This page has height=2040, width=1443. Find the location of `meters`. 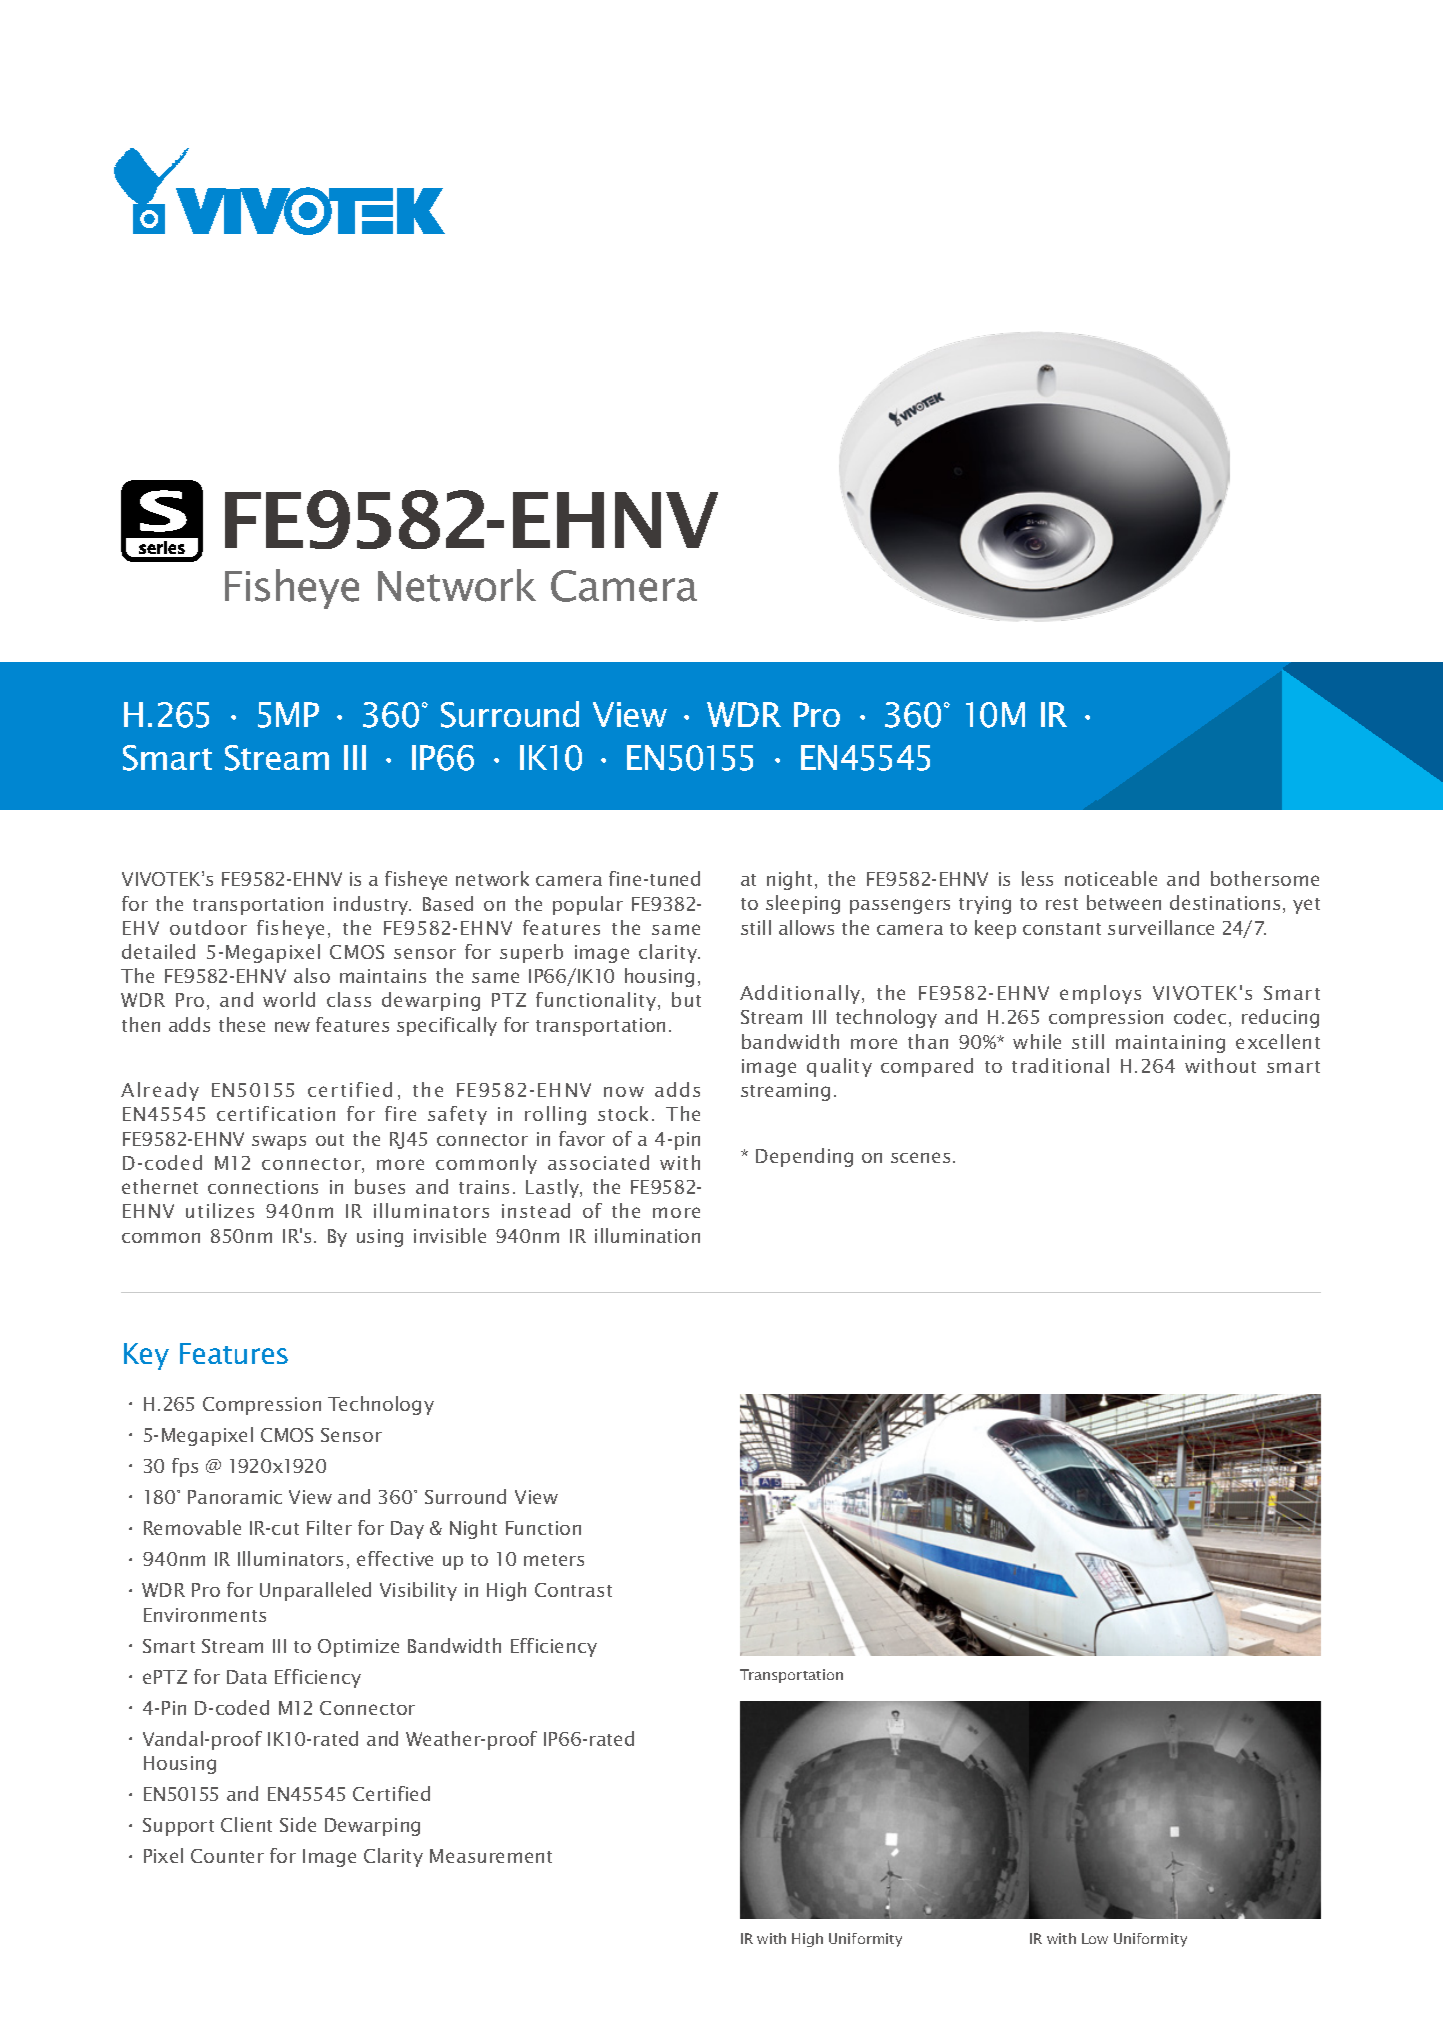

meters is located at coordinates (554, 1560).
